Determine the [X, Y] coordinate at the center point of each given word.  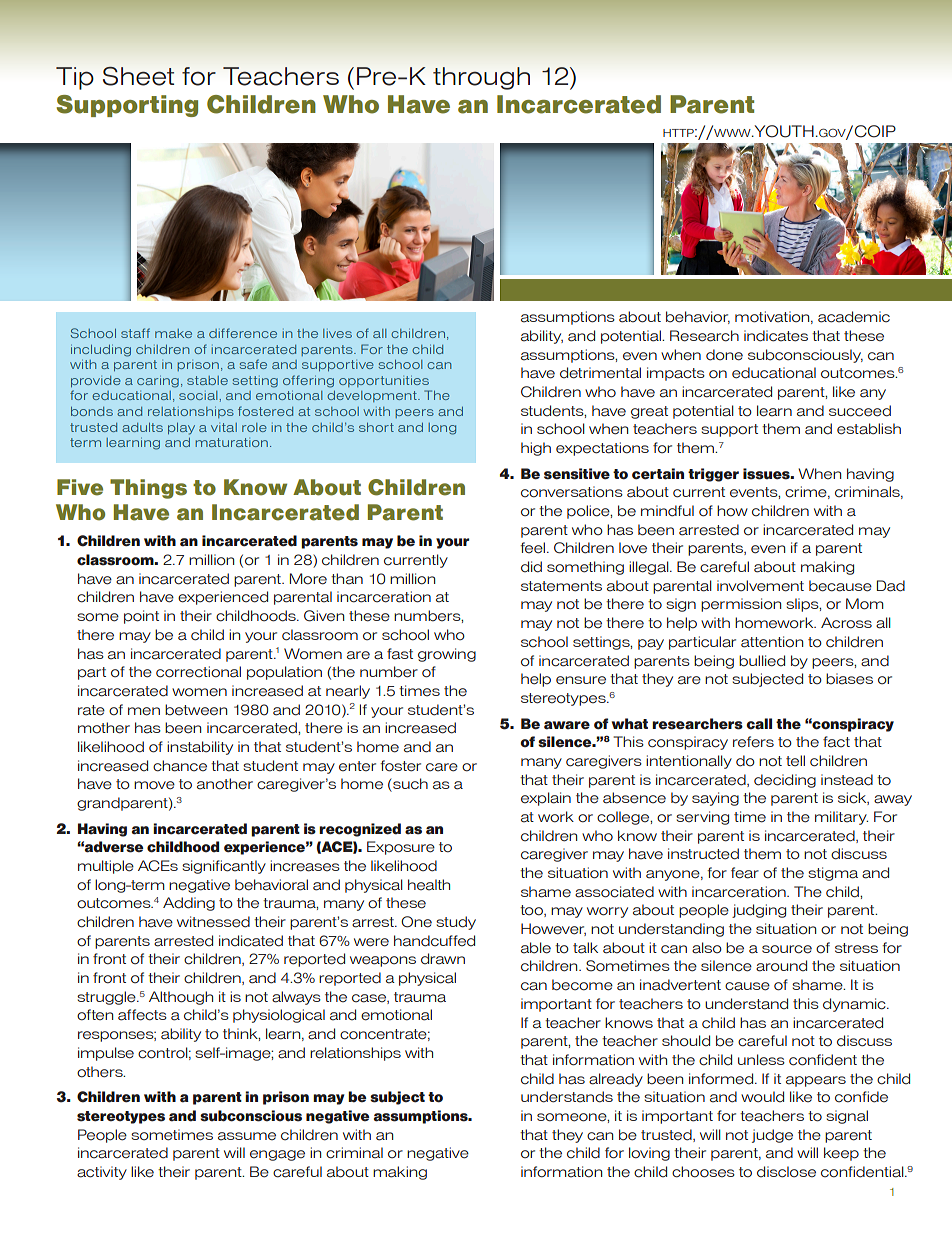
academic [854, 317]
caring [158, 382]
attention [772, 642]
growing [447, 655]
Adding [189, 904]
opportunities [384, 381]
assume [247, 1136]
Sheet [138, 76]
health [429, 885]
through [481, 78]
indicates [776, 336]
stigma [833, 874]
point [141, 617]
